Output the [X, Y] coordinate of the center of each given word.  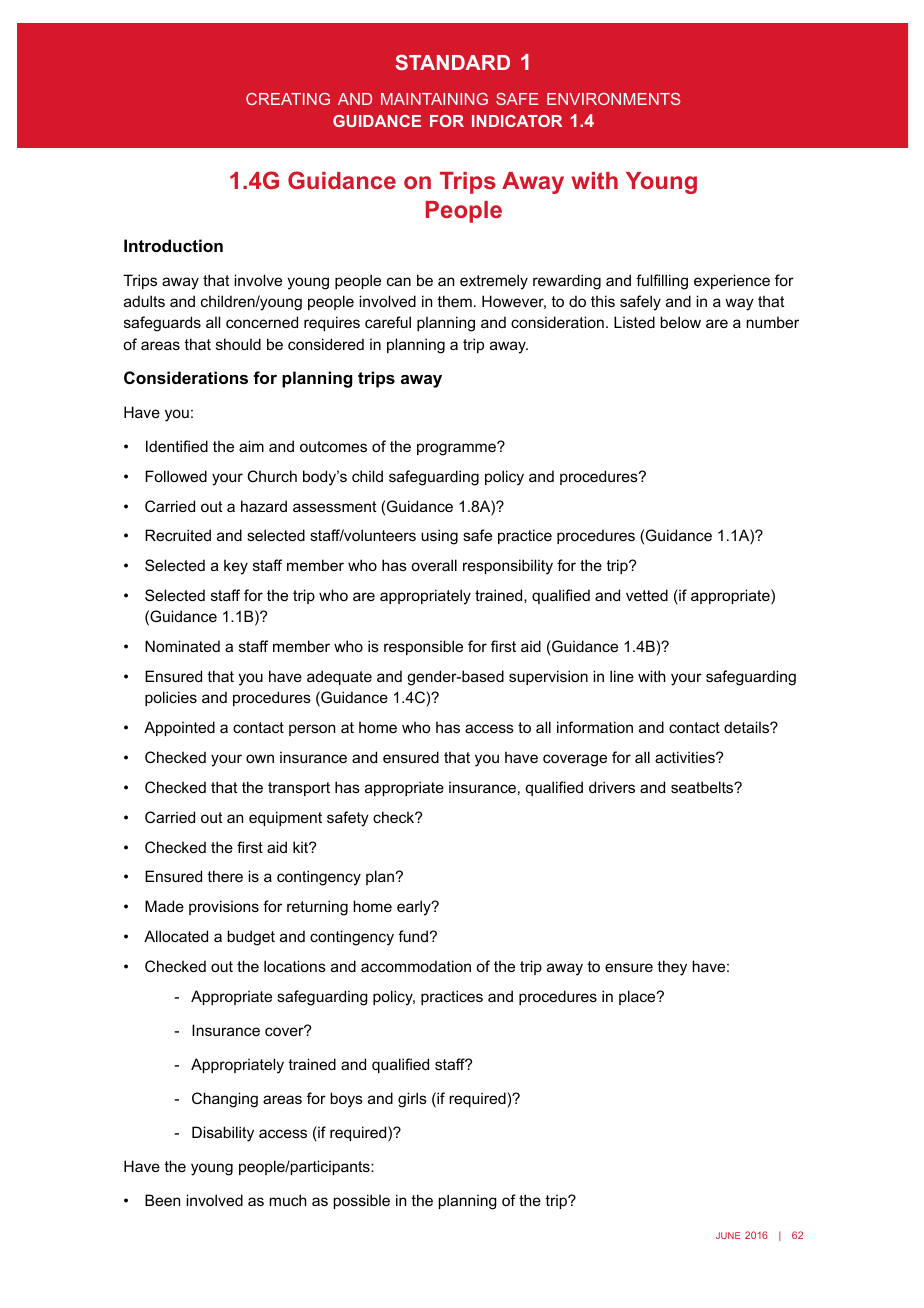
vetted [647, 595]
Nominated [182, 646]
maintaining [434, 99]
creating [288, 99]
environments [613, 99]
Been [162, 1200]
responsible [423, 647]
